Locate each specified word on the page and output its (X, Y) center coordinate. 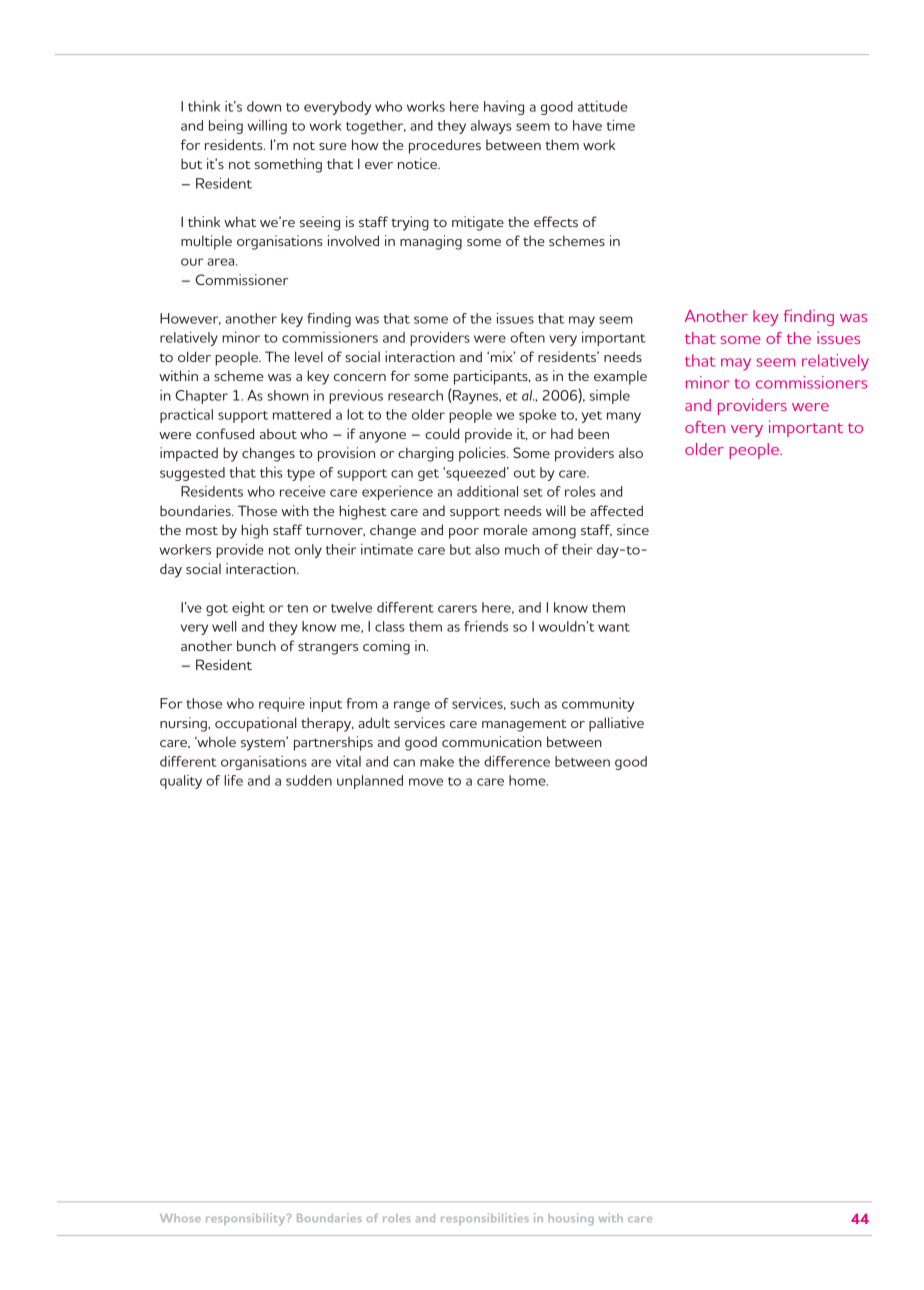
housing (571, 1219)
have (587, 125)
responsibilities (485, 1219)
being (226, 127)
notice (419, 163)
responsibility (247, 1219)
